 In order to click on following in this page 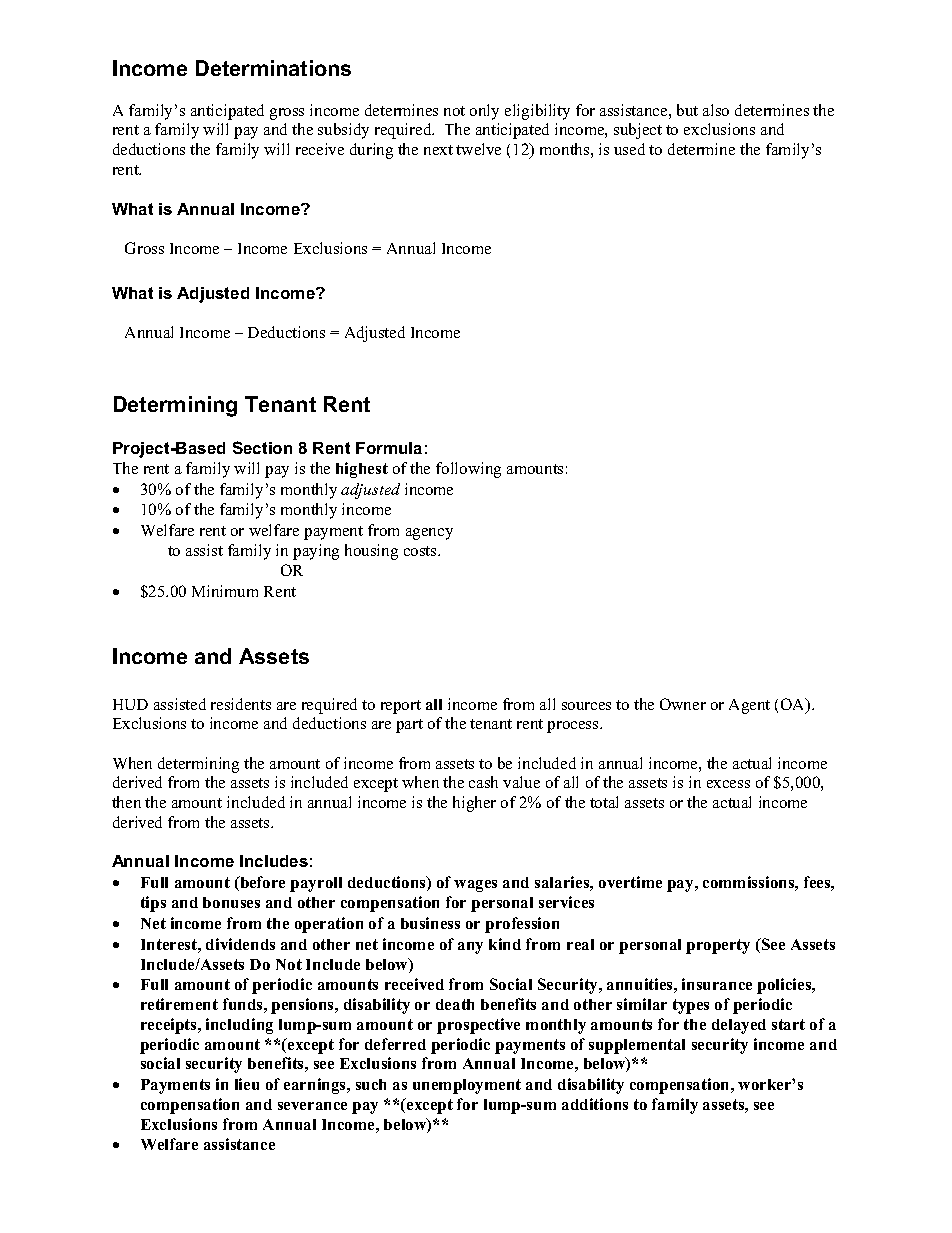, I will do `click(468, 470)`.
